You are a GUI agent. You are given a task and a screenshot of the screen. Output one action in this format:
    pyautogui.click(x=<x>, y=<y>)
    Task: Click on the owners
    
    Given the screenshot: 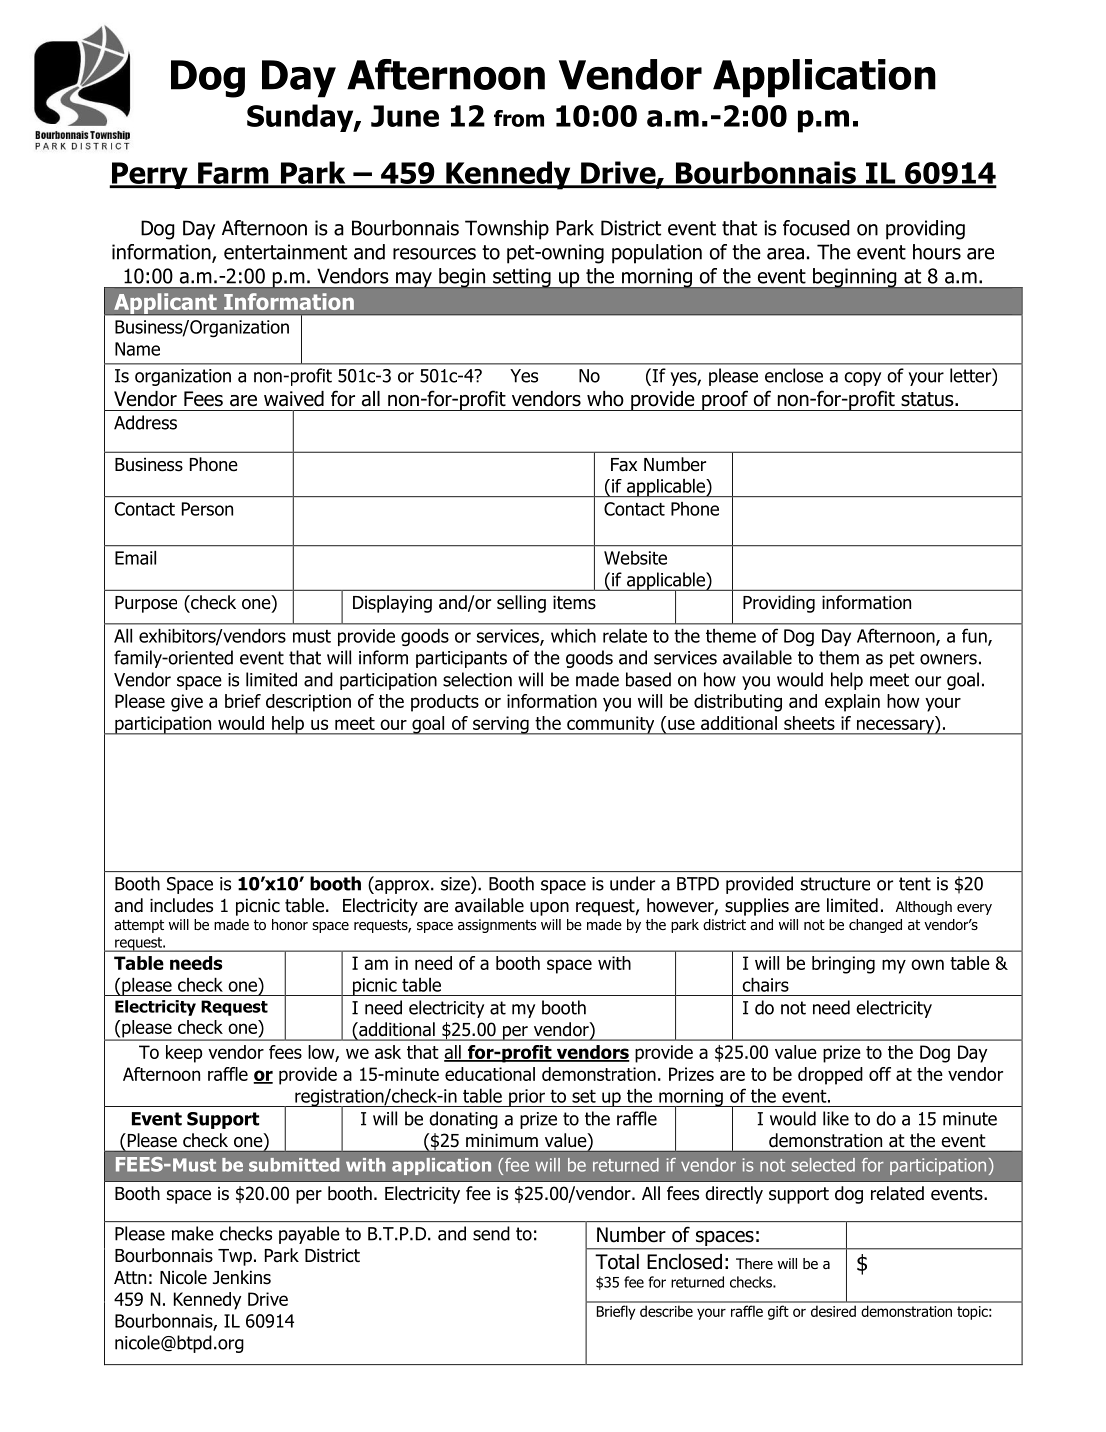 What is the action you would take?
    pyautogui.click(x=948, y=659)
